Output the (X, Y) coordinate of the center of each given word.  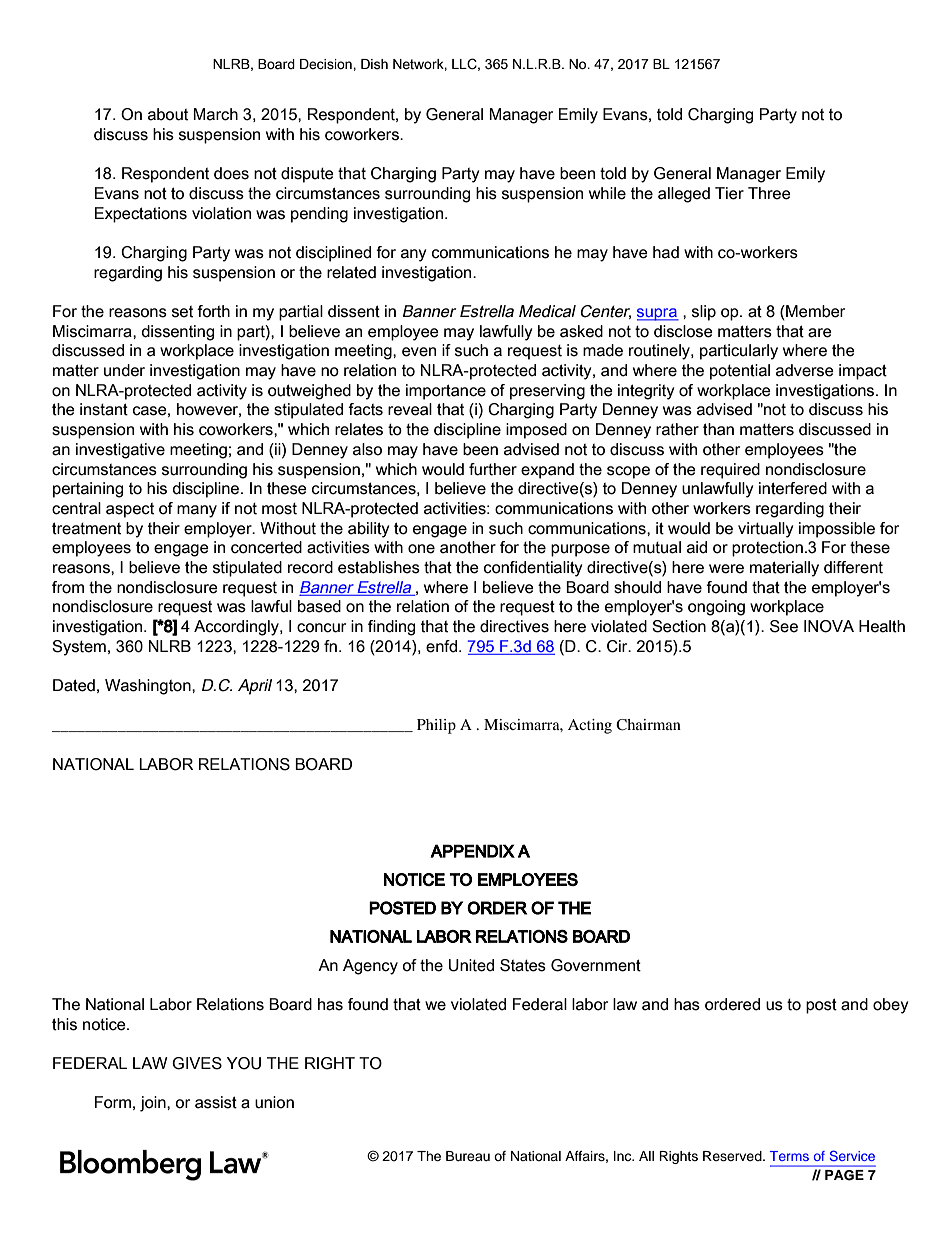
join (154, 1104)
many (197, 511)
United (471, 965)
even (419, 352)
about (168, 114)
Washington (149, 687)
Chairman (648, 725)
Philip (436, 726)
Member (814, 312)
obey (890, 1006)
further (493, 469)
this (64, 1024)
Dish (374, 64)
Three (769, 193)
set (182, 312)
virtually (765, 530)
